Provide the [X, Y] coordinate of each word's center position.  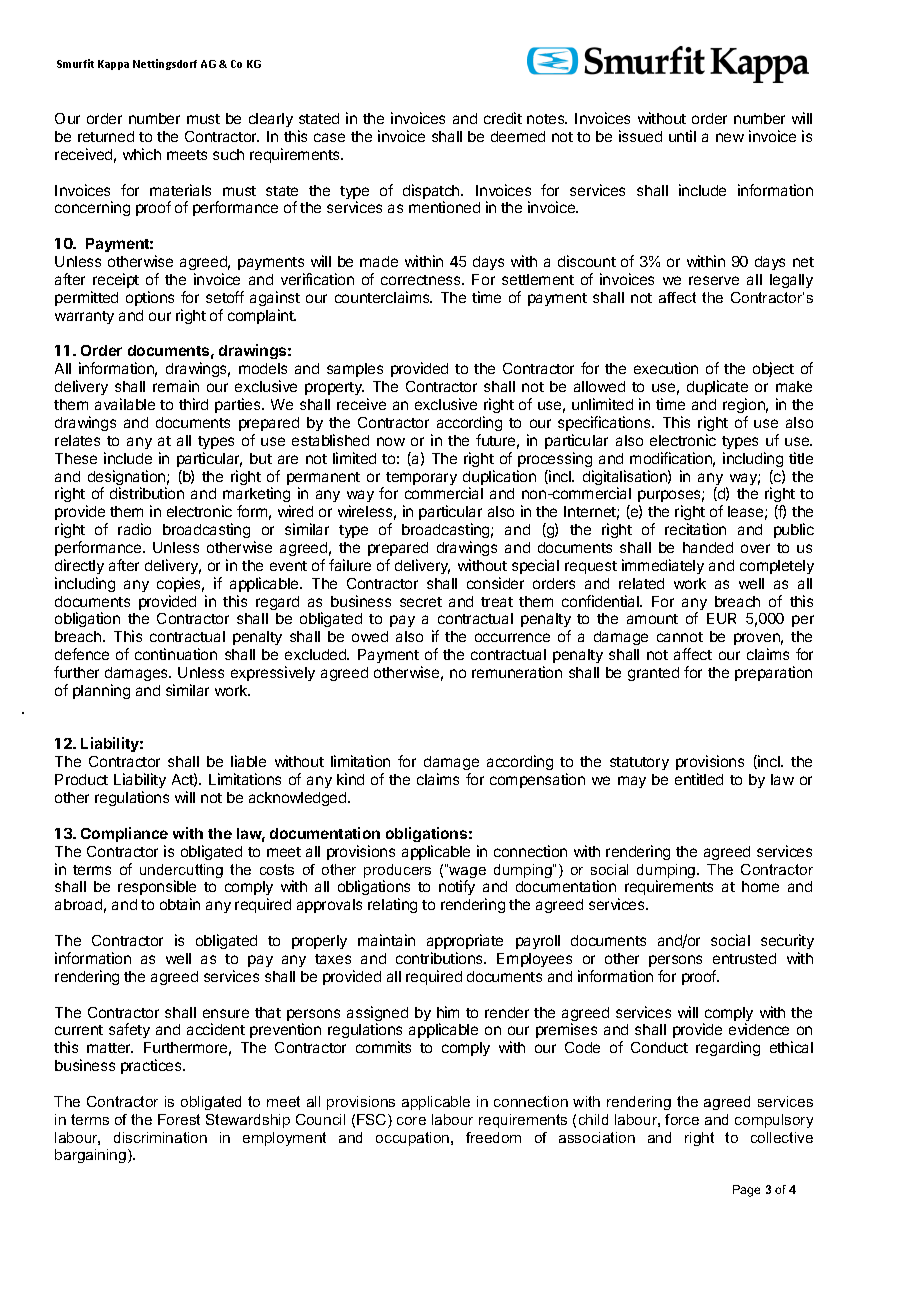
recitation [695, 529]
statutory [639, 763]
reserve [714, 280]
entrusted [744, 958]
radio [134, 529]
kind [350, 779]
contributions [440, 958]
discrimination [160, 1137]
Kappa [113, 65]
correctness [422, 280]
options [150, 298]
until [682, 136]
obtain [180, 904]
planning [101, 691]
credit [503, 118]
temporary [421, 478]
